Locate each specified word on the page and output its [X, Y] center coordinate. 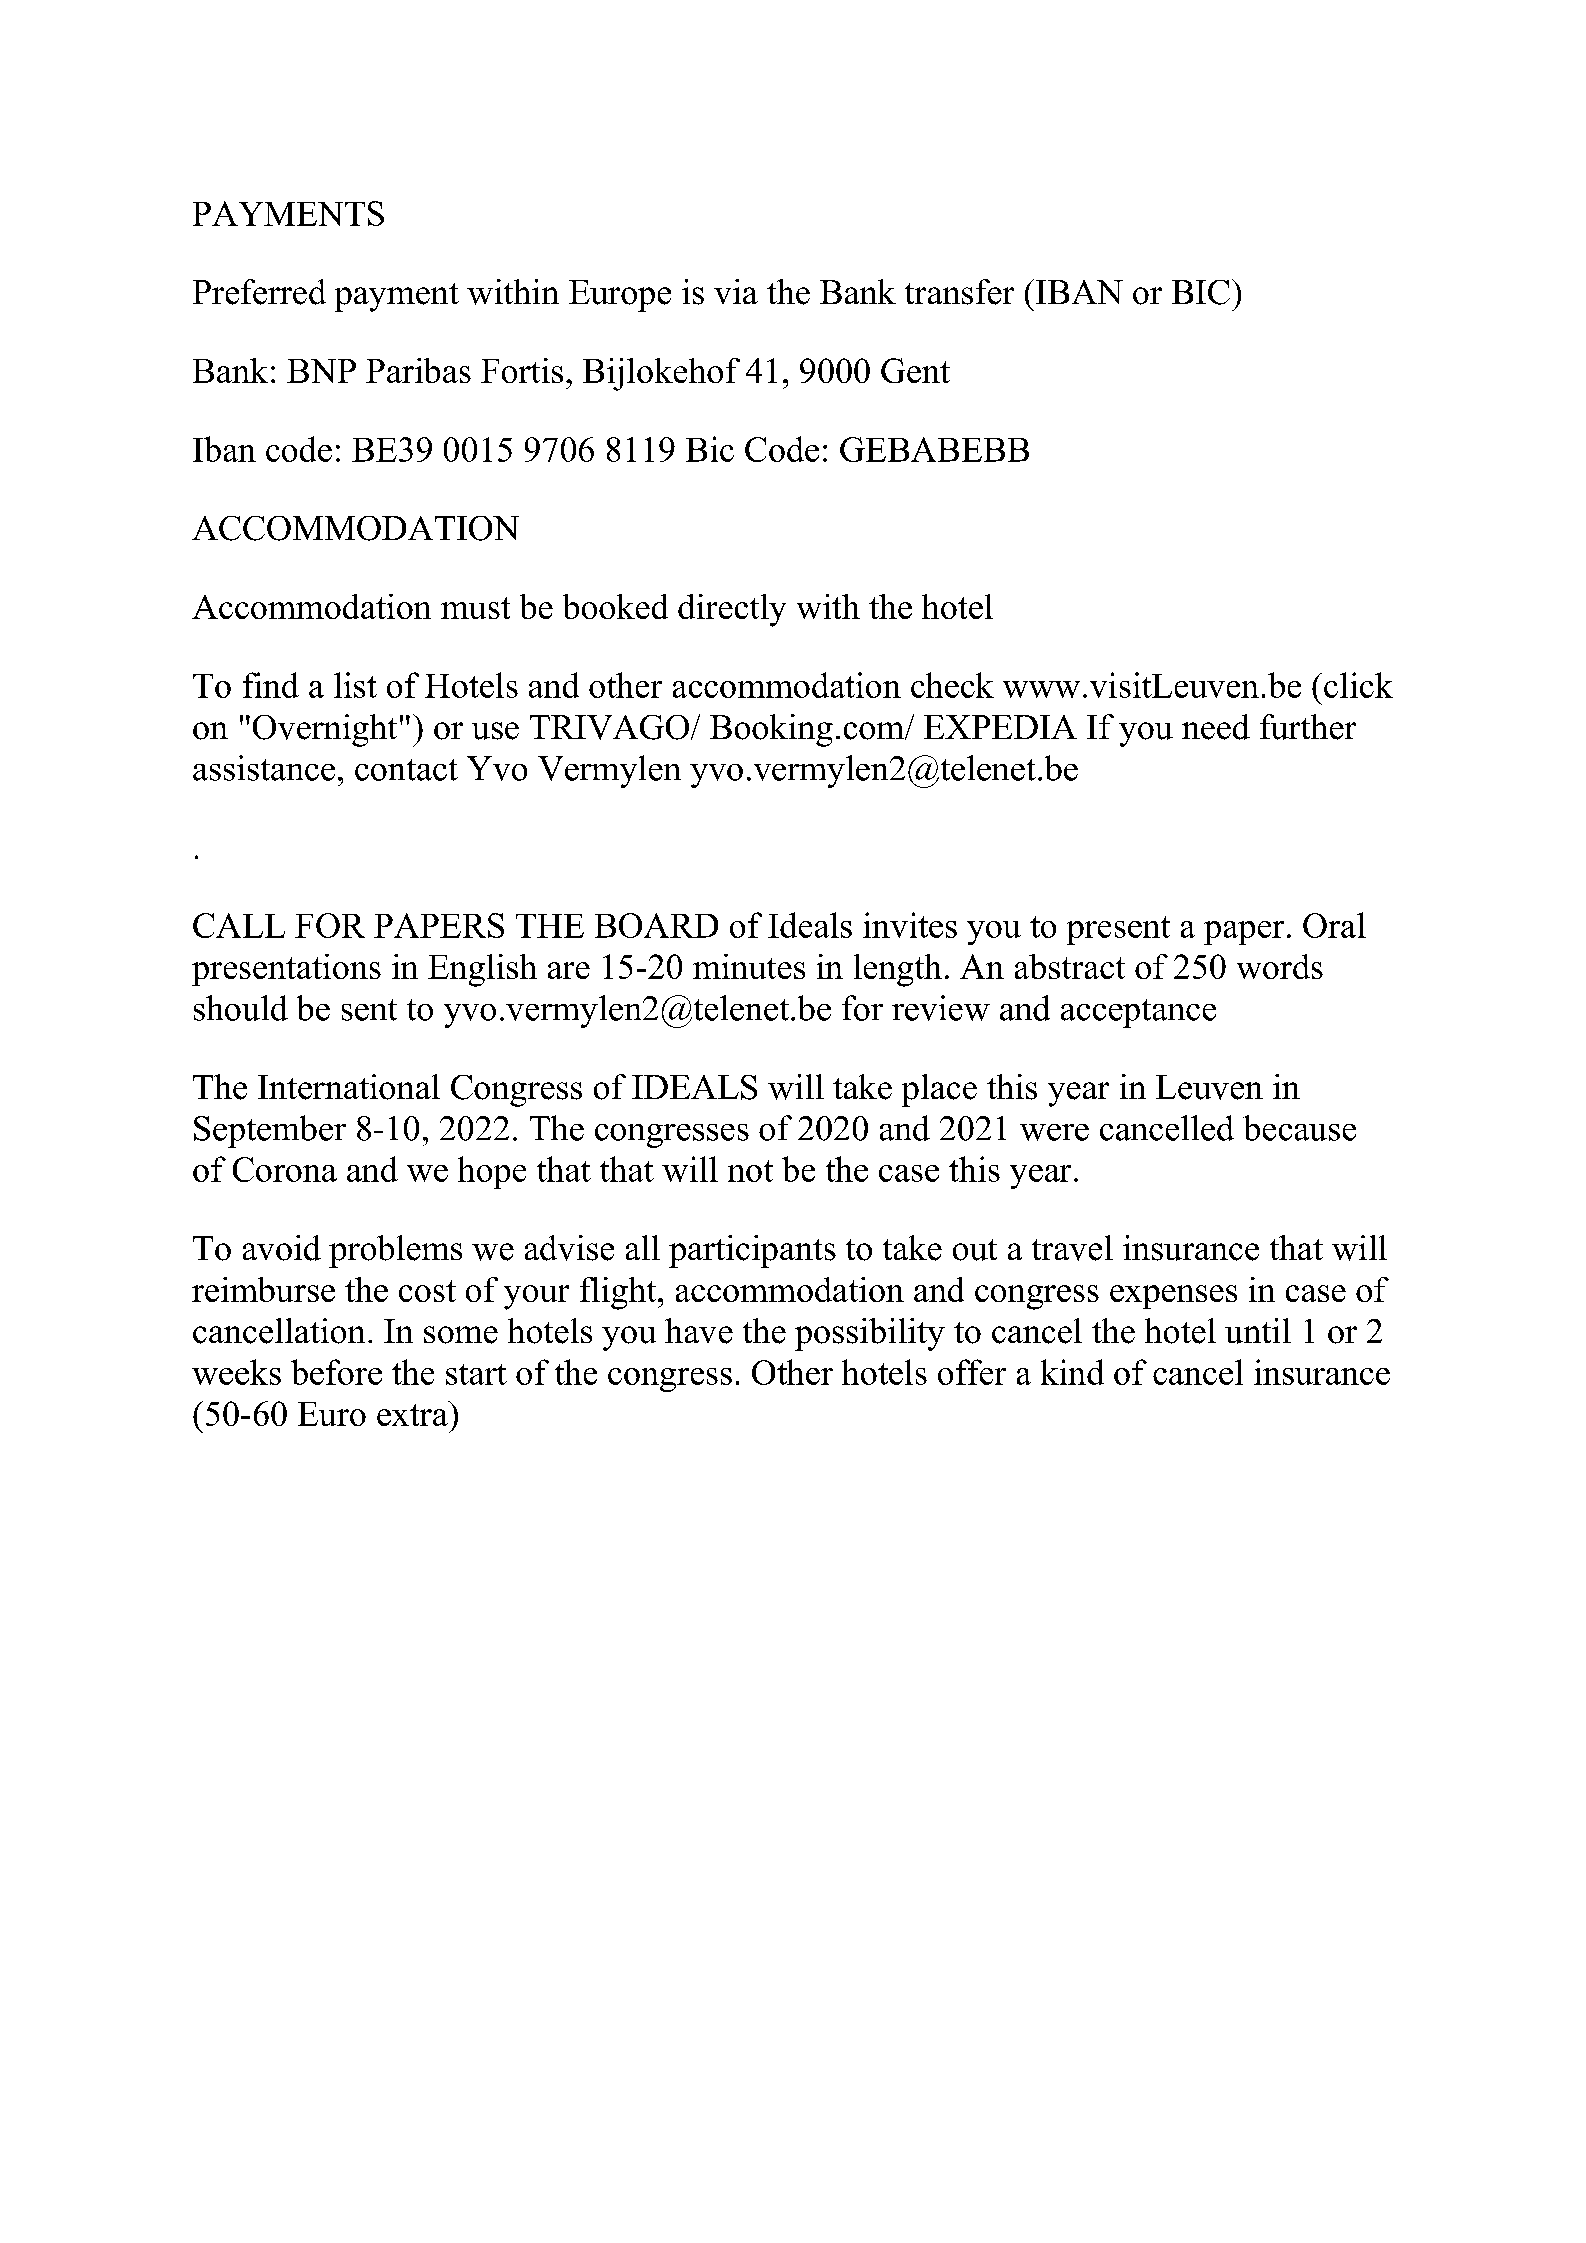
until [1258, 1331]
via [736, 291]
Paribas [418, 370]
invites [910, 925]
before [336, 1372]
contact [406, 770]
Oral [1334, 925]
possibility [870, 1334]
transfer [959, 292]
